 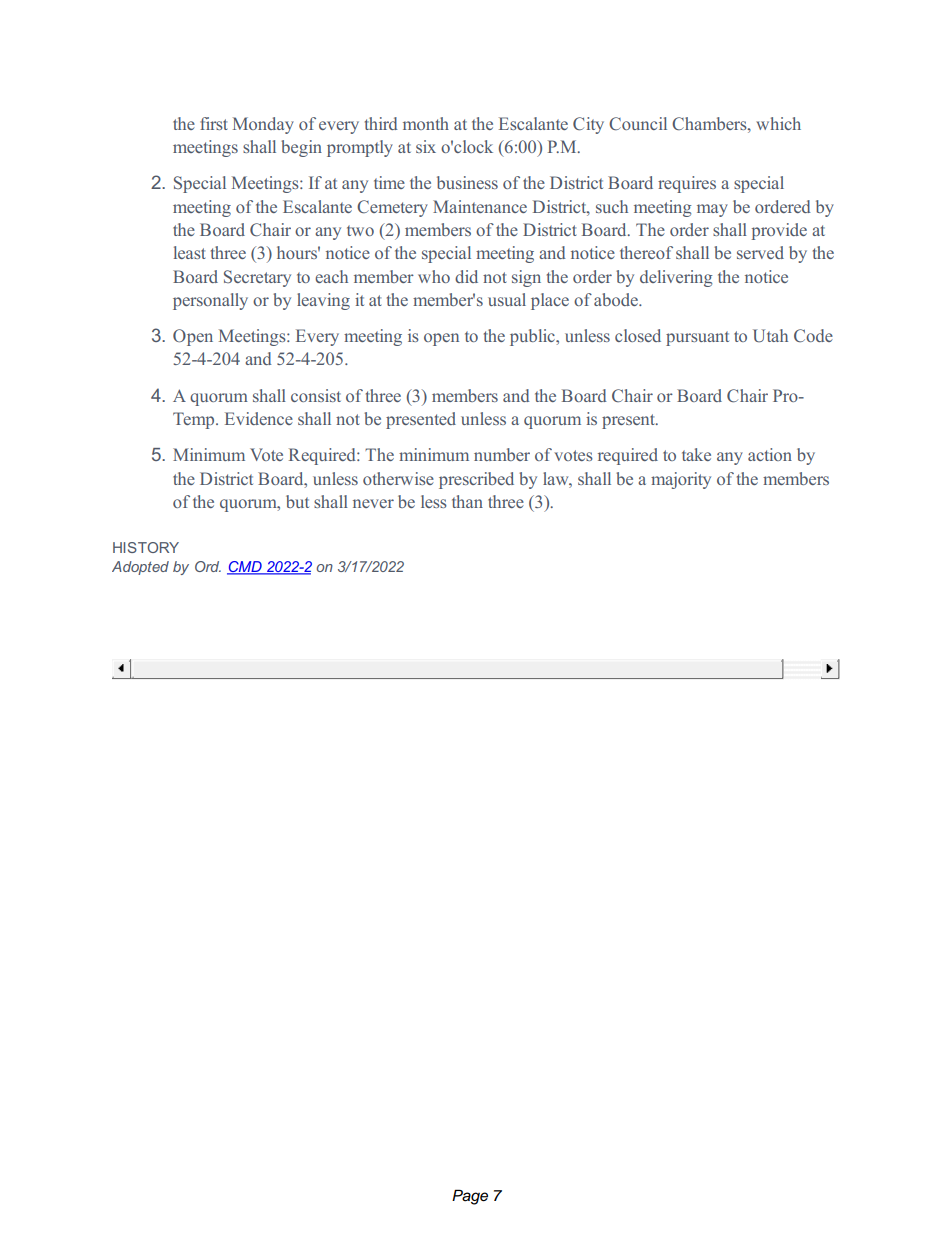 I want to click on majority, so click(x=681, y=480).
